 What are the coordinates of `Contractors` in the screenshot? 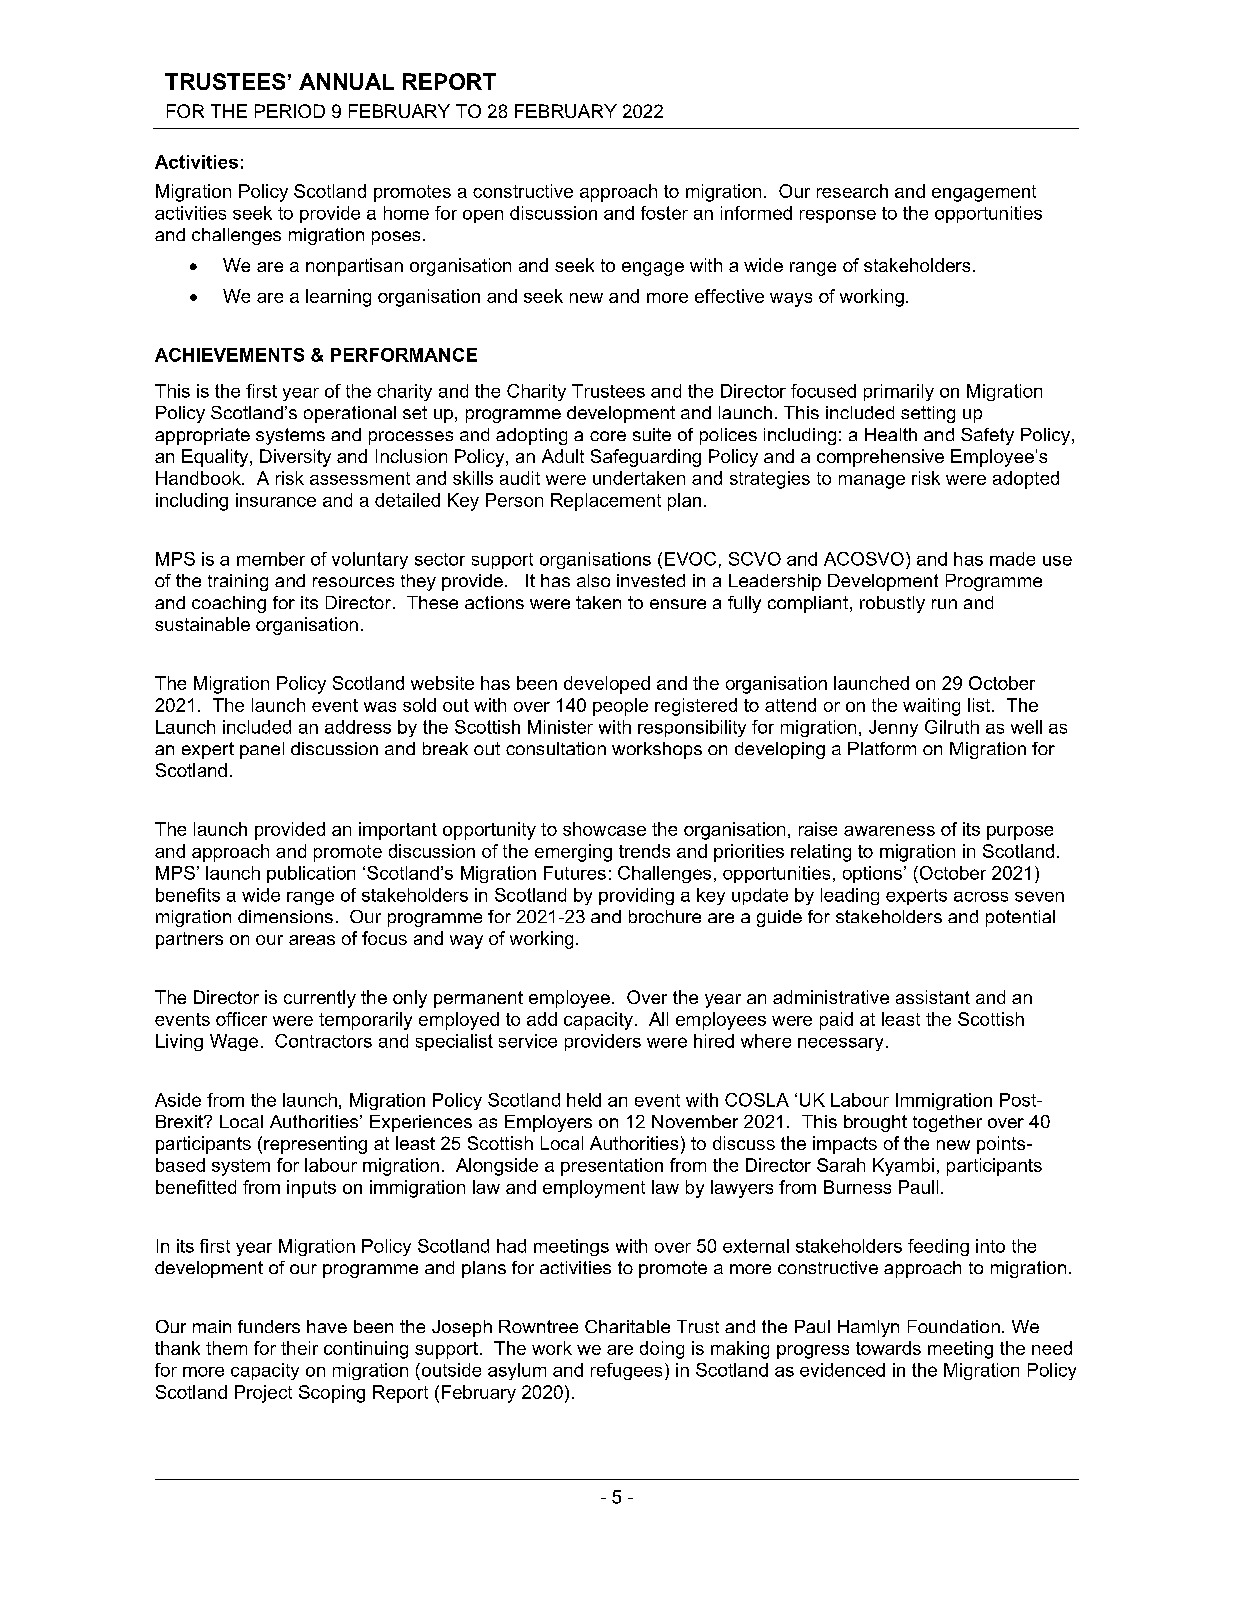 It's located at (323, 1041).
